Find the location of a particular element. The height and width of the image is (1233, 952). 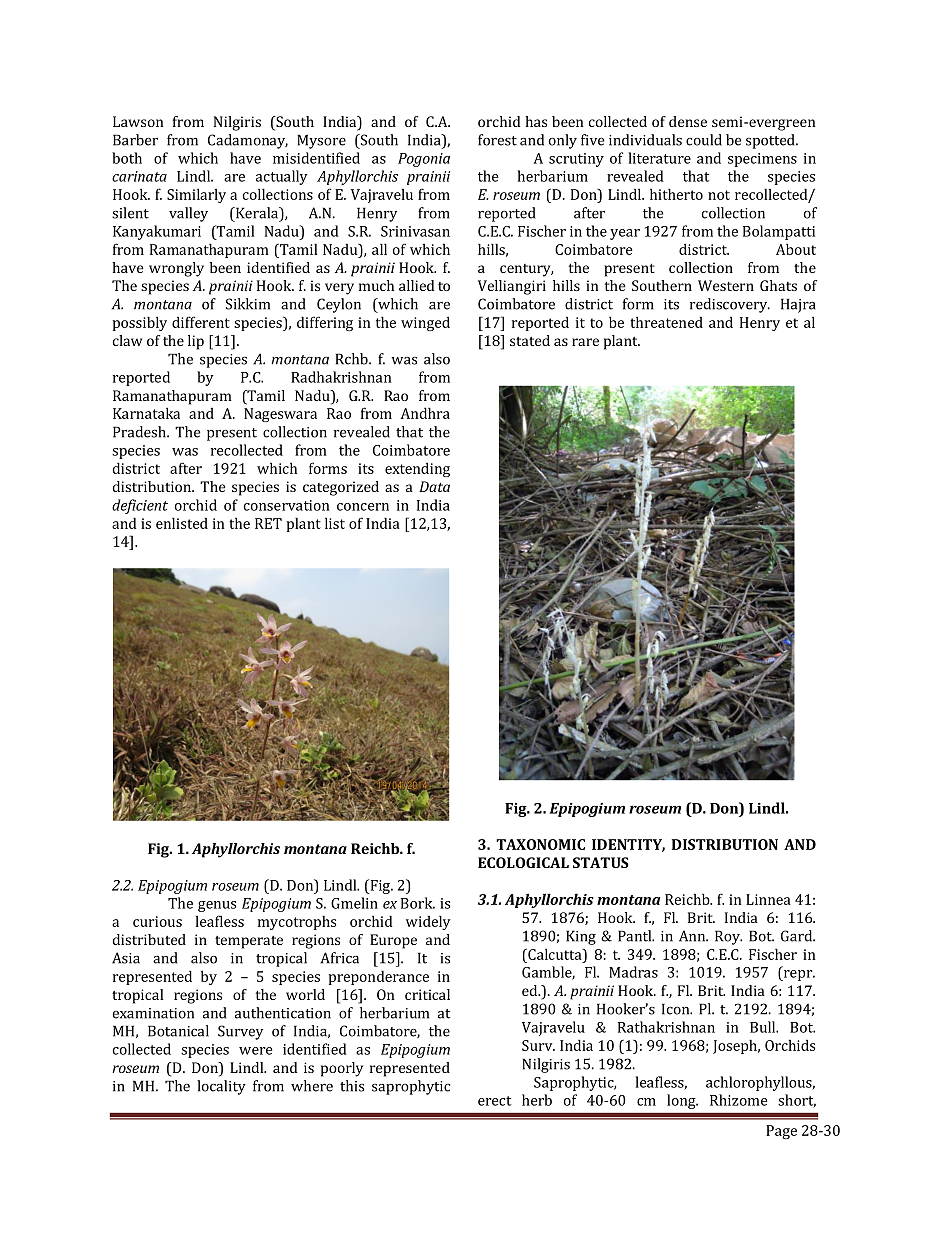

STATUS is located at coordinates (601, 862).
